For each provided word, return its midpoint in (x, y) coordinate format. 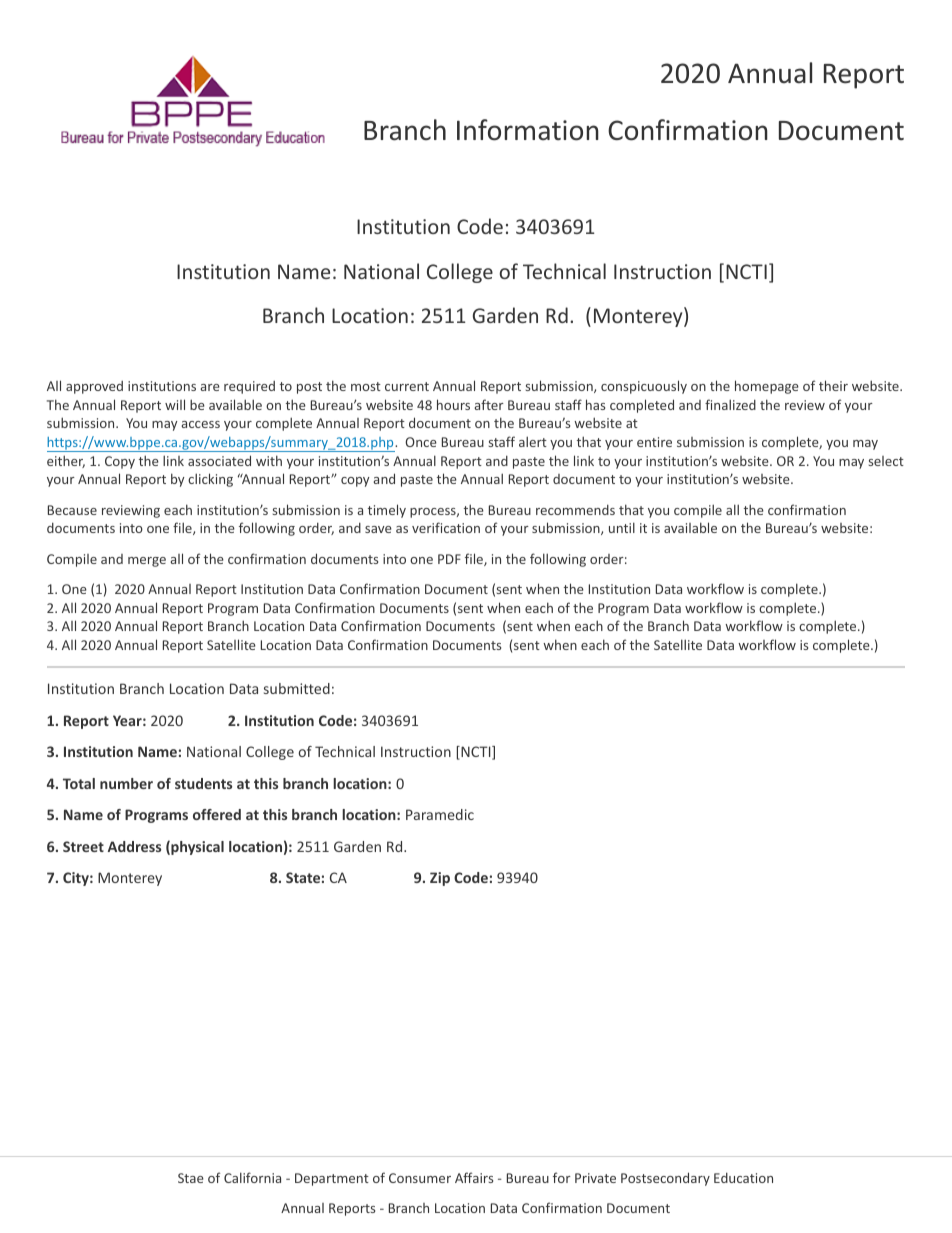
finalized (730, 404)
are (210, 387)
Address (134, 846)
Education (743, 1178)
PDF (449, 559)
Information (528, 130)
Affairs (474, 1177)
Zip (440, 879)
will (175, 404)
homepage (767, 387)
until (622, 527)
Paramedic (440, 814)
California (252, 1177)
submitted (297, 688)
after (489, 404)
